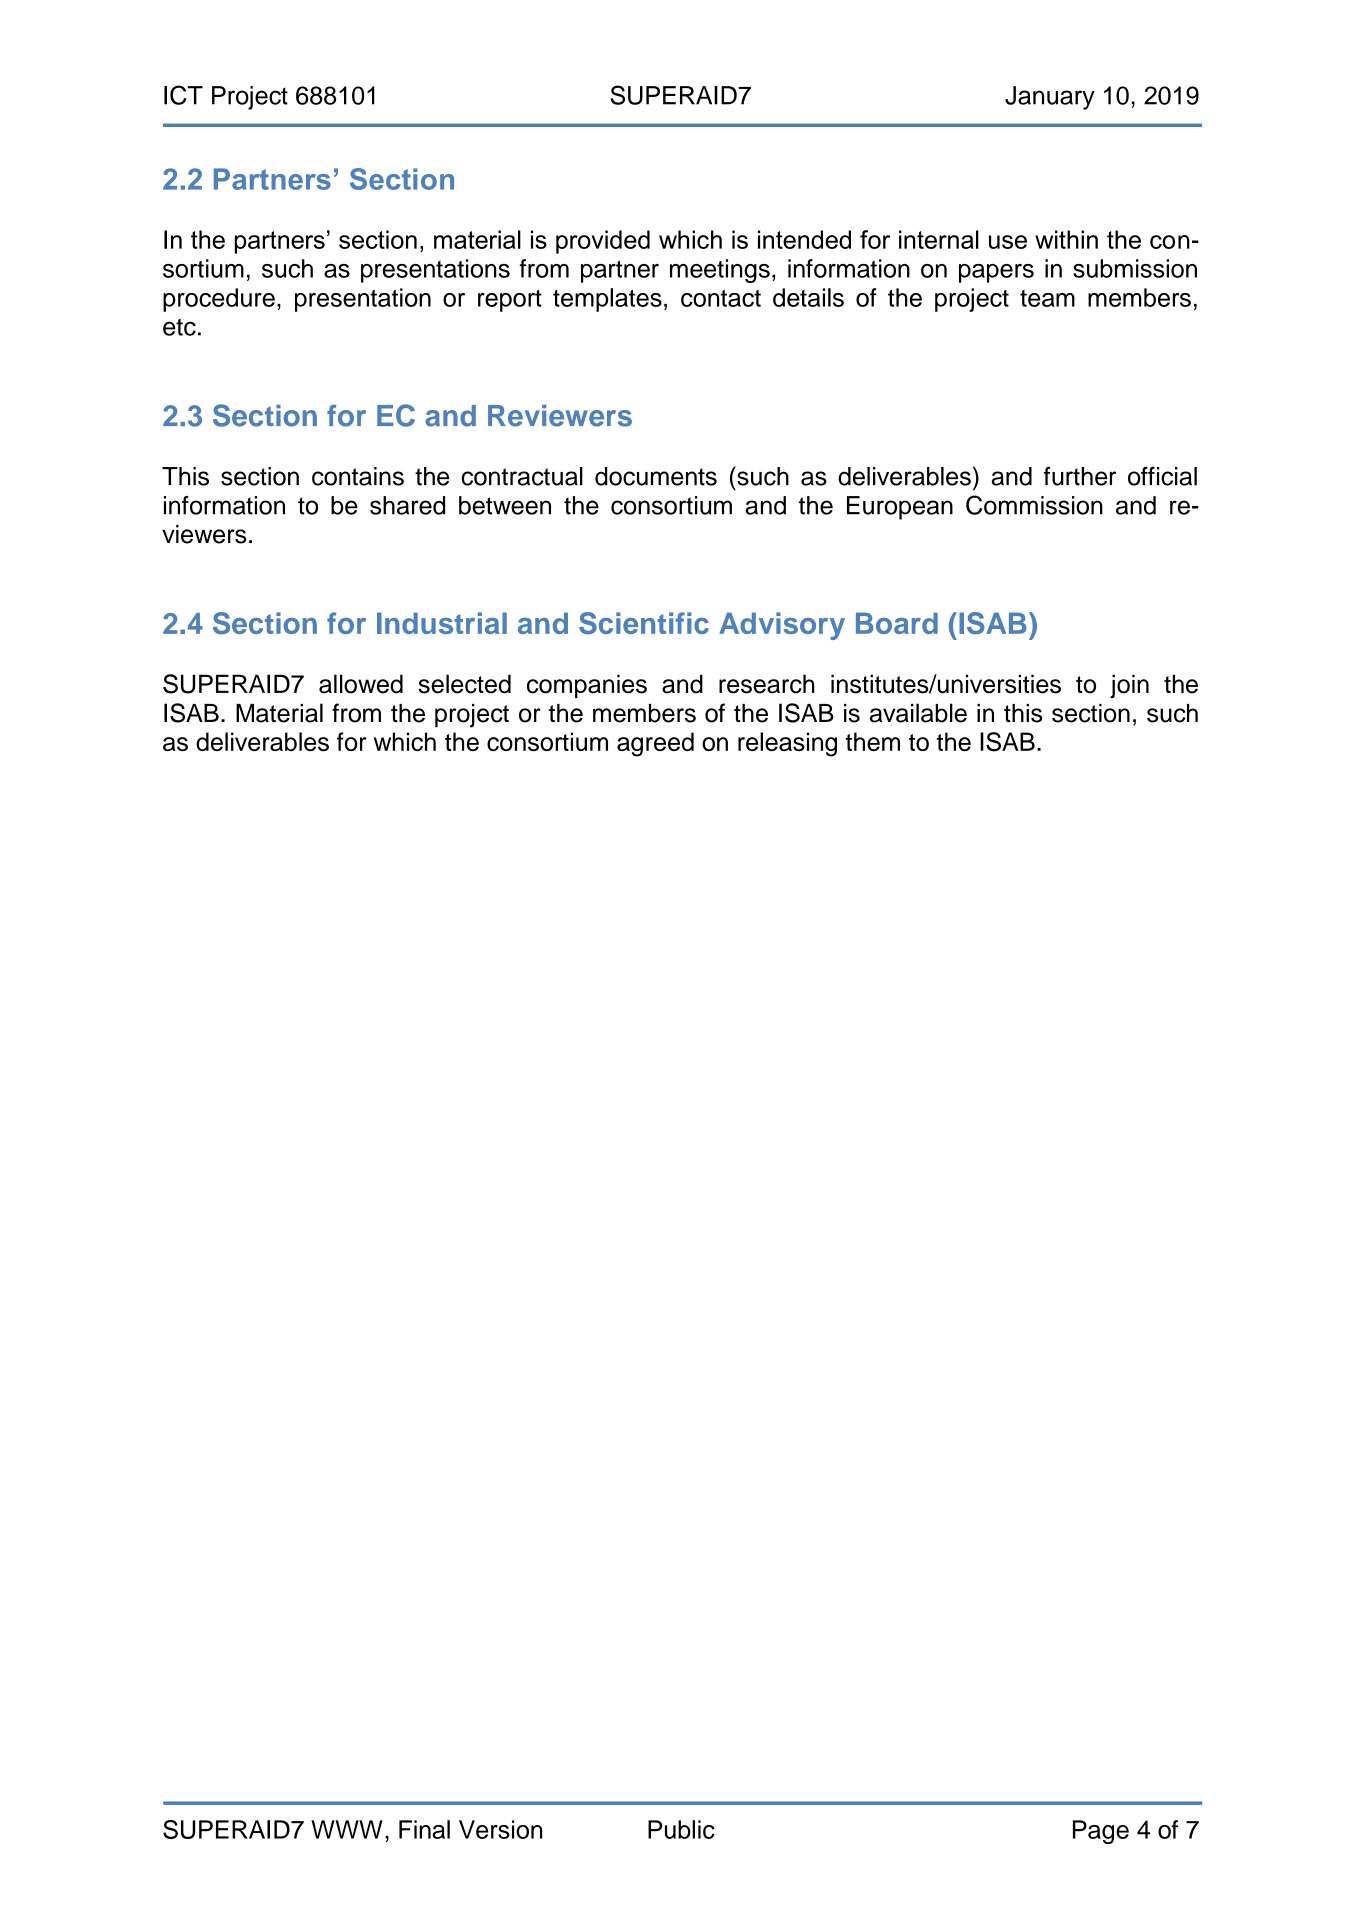  Describe the element at coordinates (873, 741) in the screenshot. I see `them` at that location.
